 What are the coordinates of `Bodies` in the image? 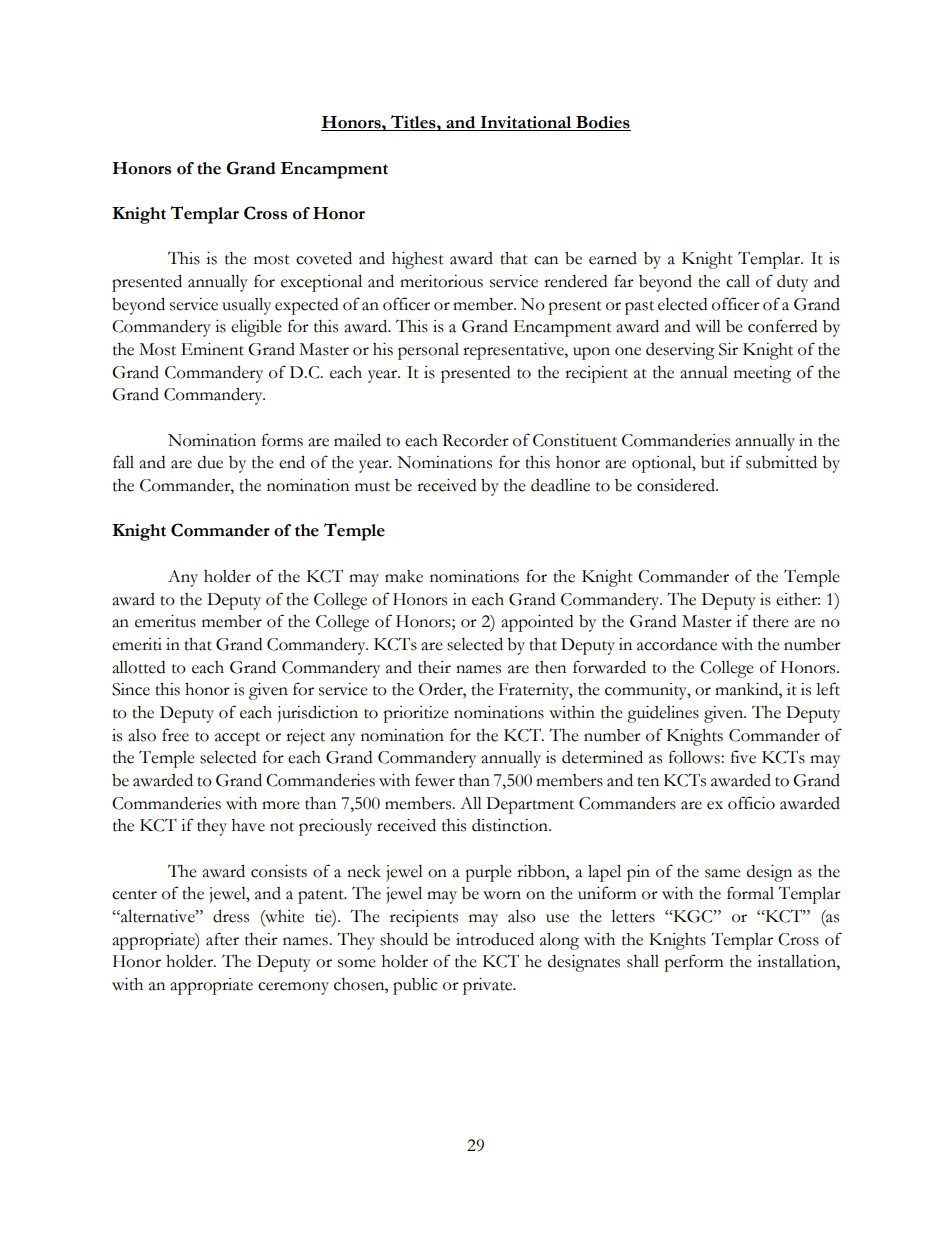 It's located at (602, 123).
